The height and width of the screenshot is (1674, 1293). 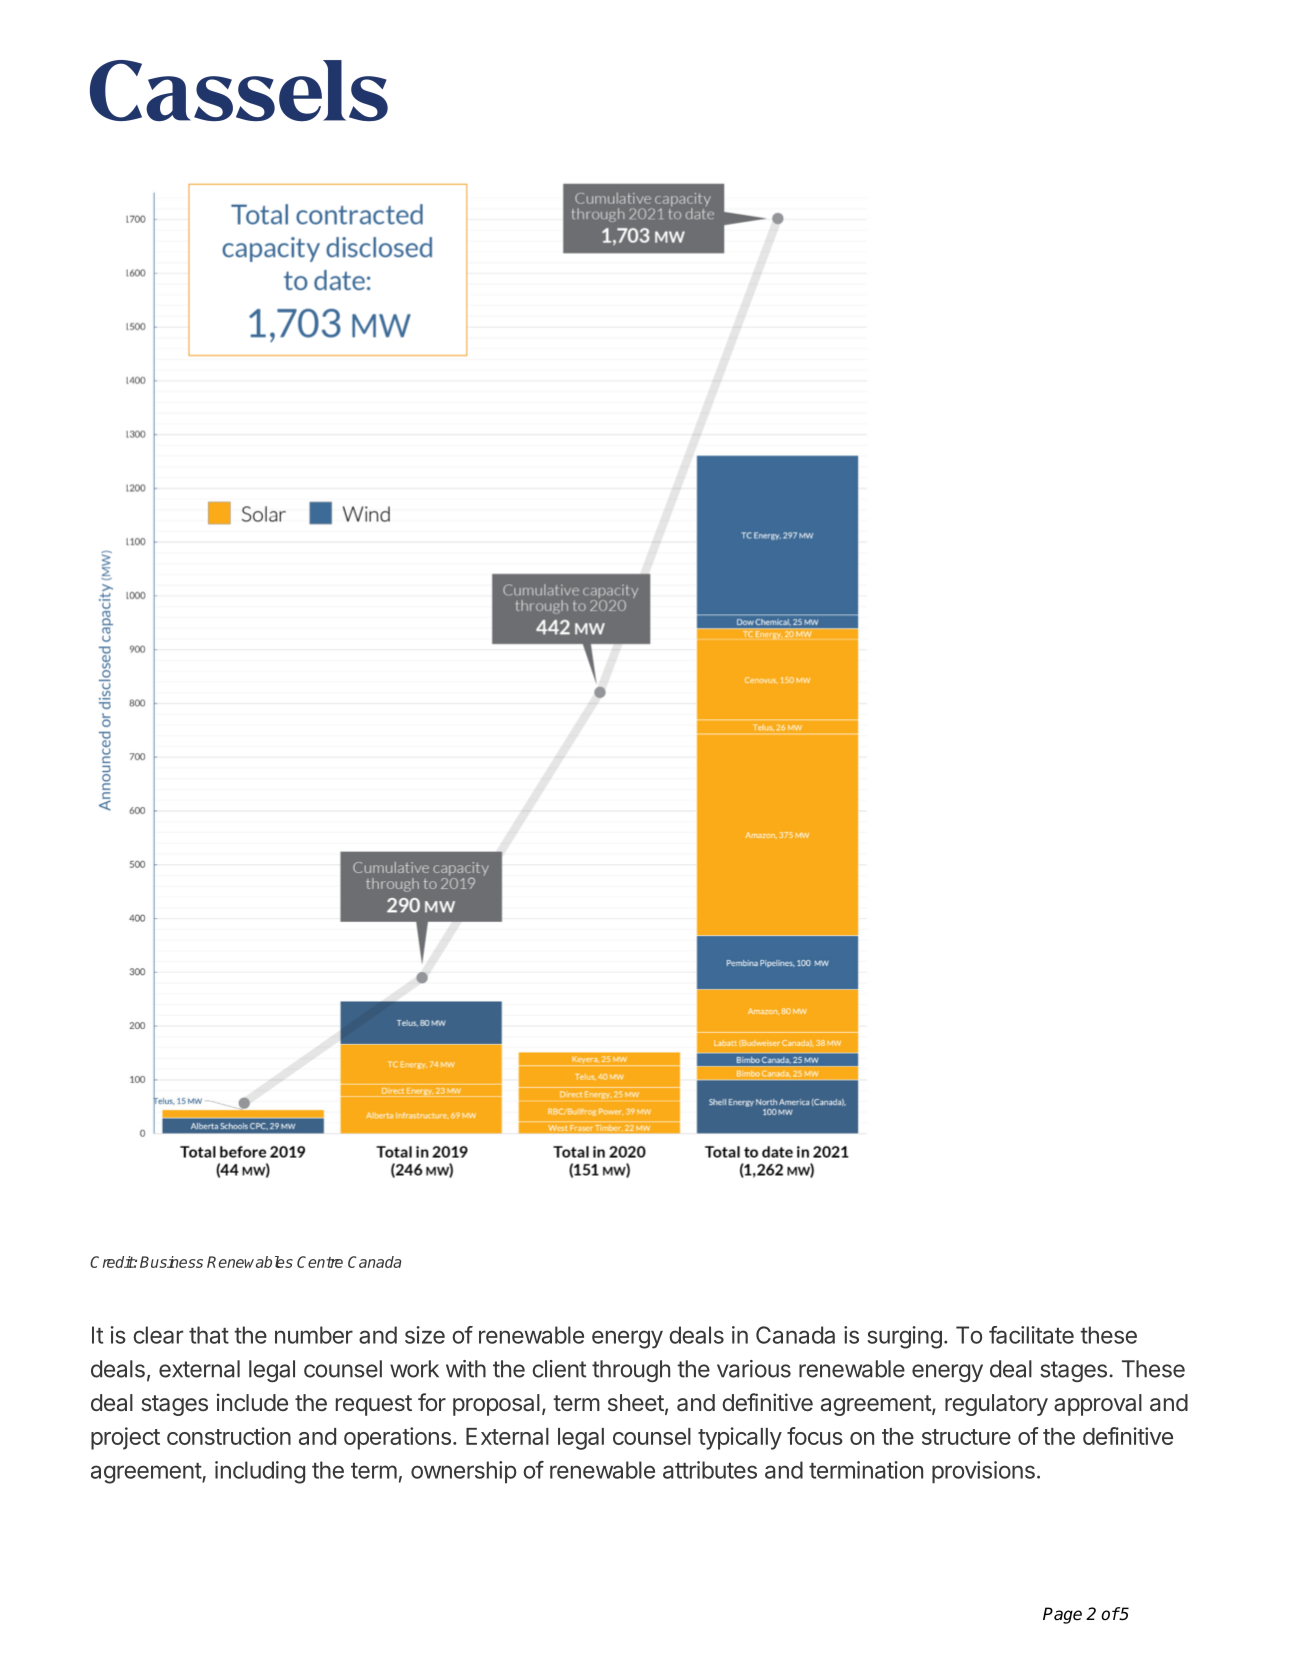 I want to click on typically, so click(x=740, y=1438).
